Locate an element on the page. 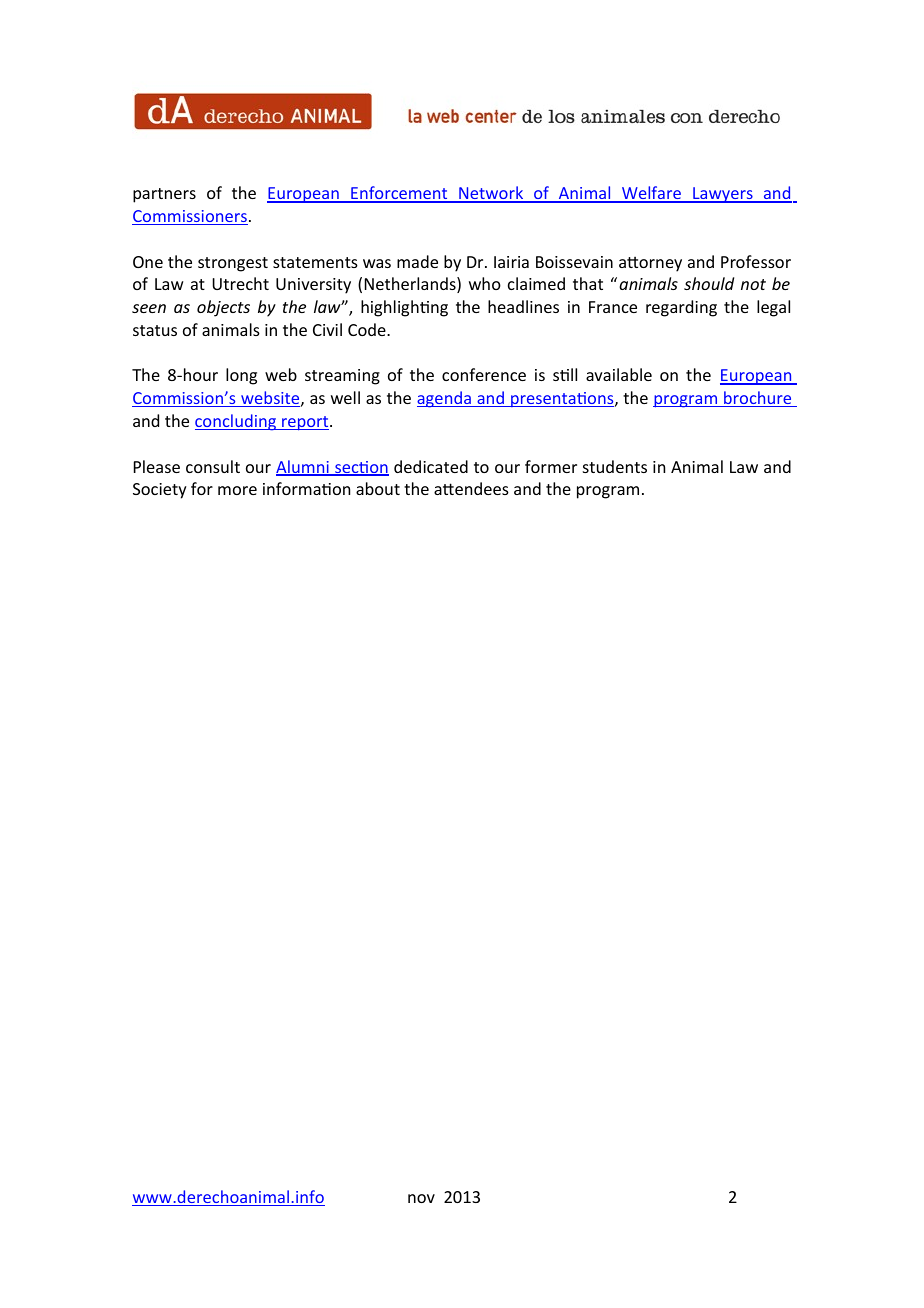  strongest is located at coordinates (233, 264).
